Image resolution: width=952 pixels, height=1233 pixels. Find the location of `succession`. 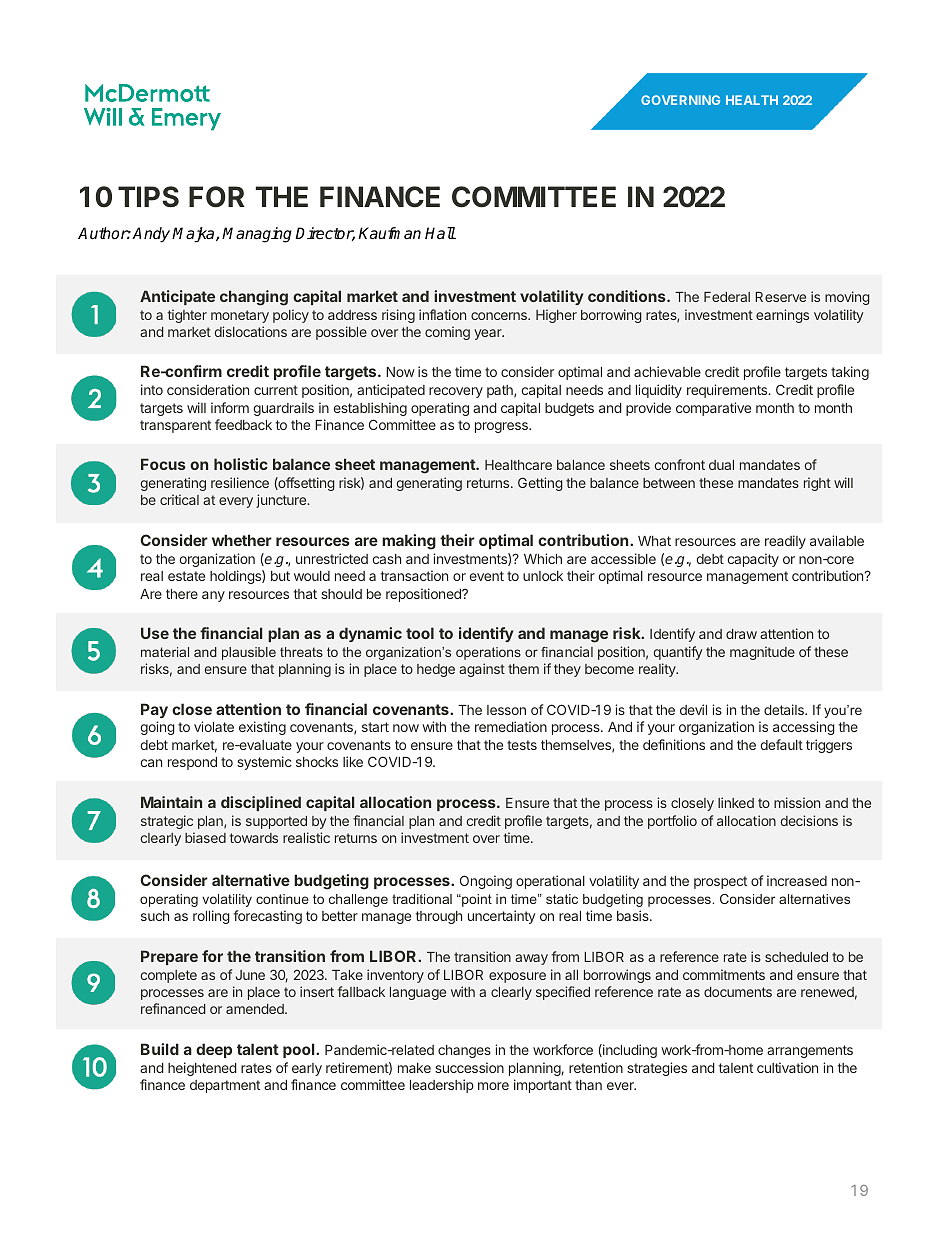

succession is located at coordinates (469, 1067).
